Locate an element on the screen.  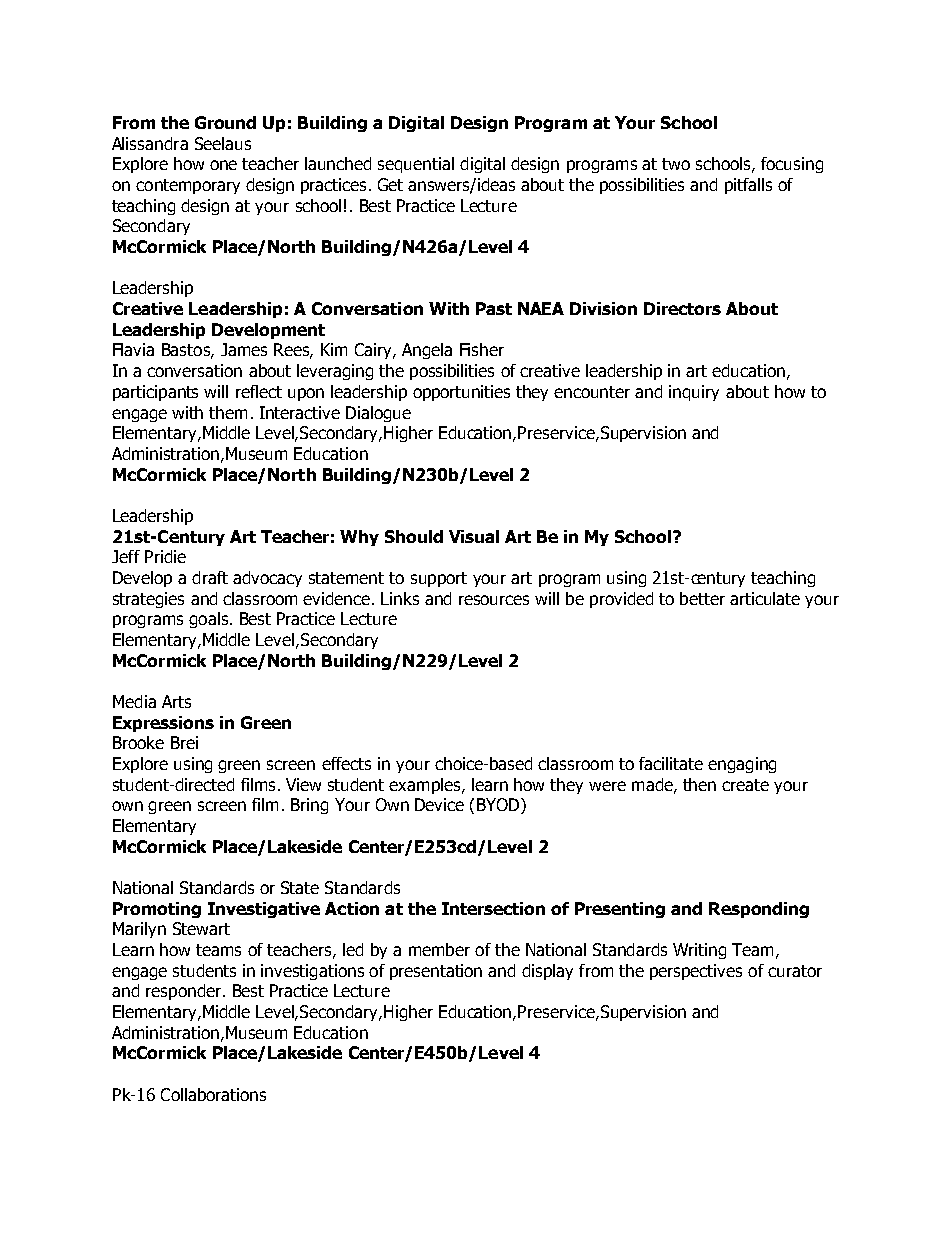
sequential is located at coordinates (416, 165).
